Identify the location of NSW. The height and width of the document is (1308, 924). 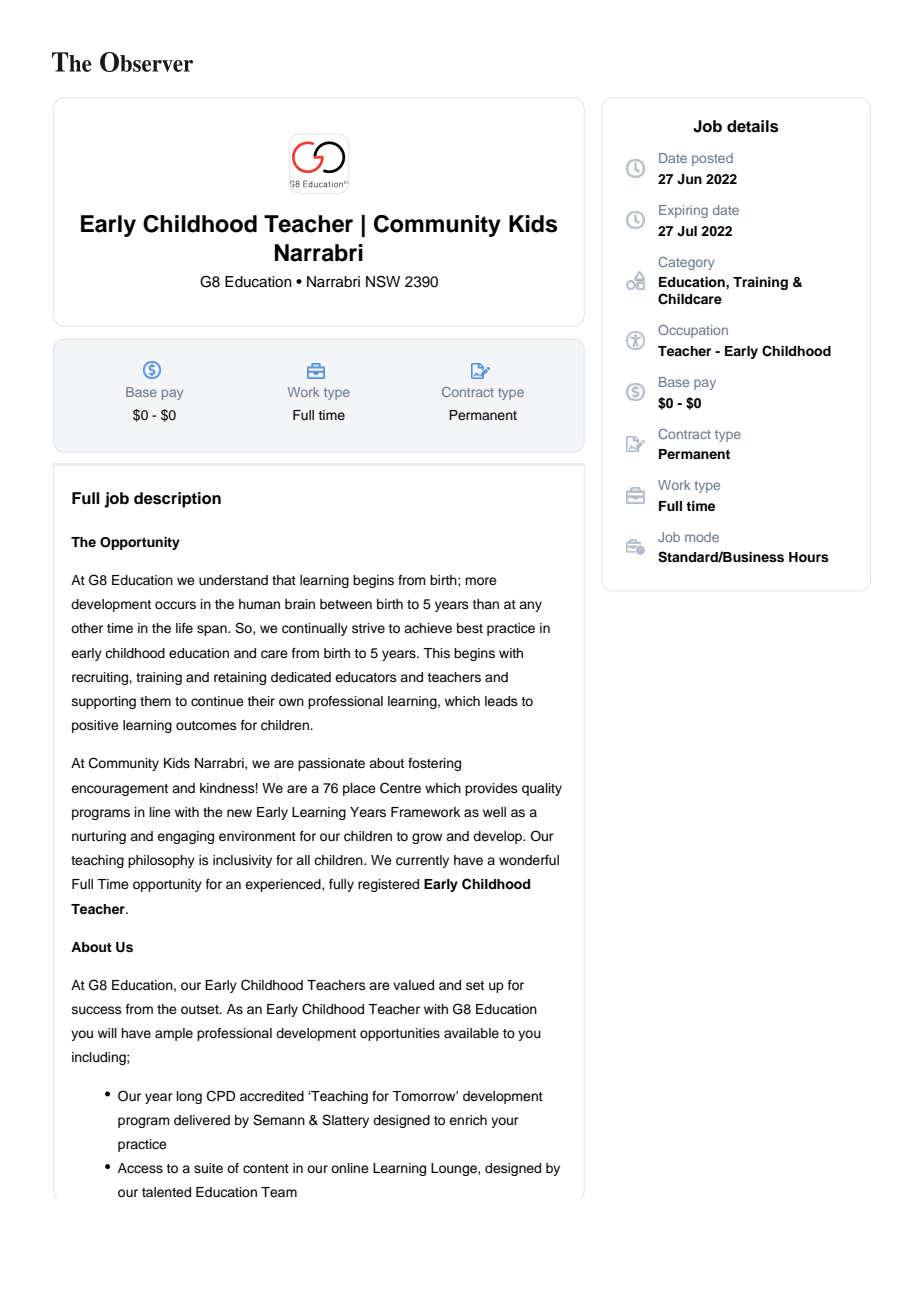
(383, 281).
